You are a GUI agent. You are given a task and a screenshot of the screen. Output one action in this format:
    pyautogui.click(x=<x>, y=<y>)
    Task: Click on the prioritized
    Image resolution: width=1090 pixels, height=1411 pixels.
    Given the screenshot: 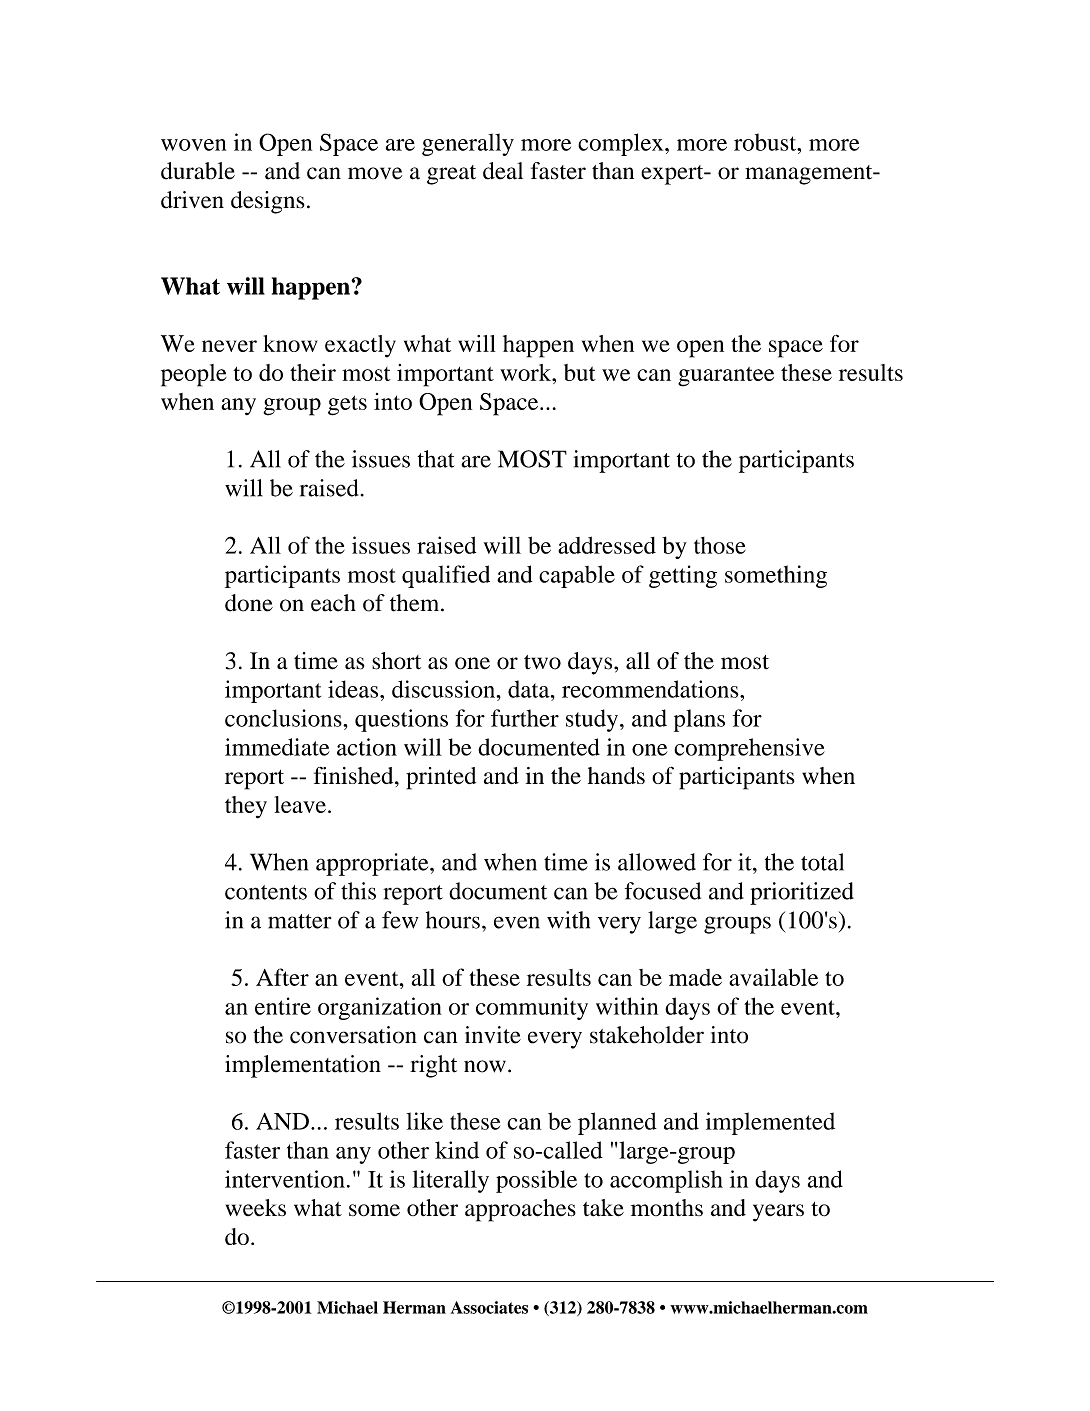 What is the action you would take?
    pyautogui.click(x=802, y=893)
